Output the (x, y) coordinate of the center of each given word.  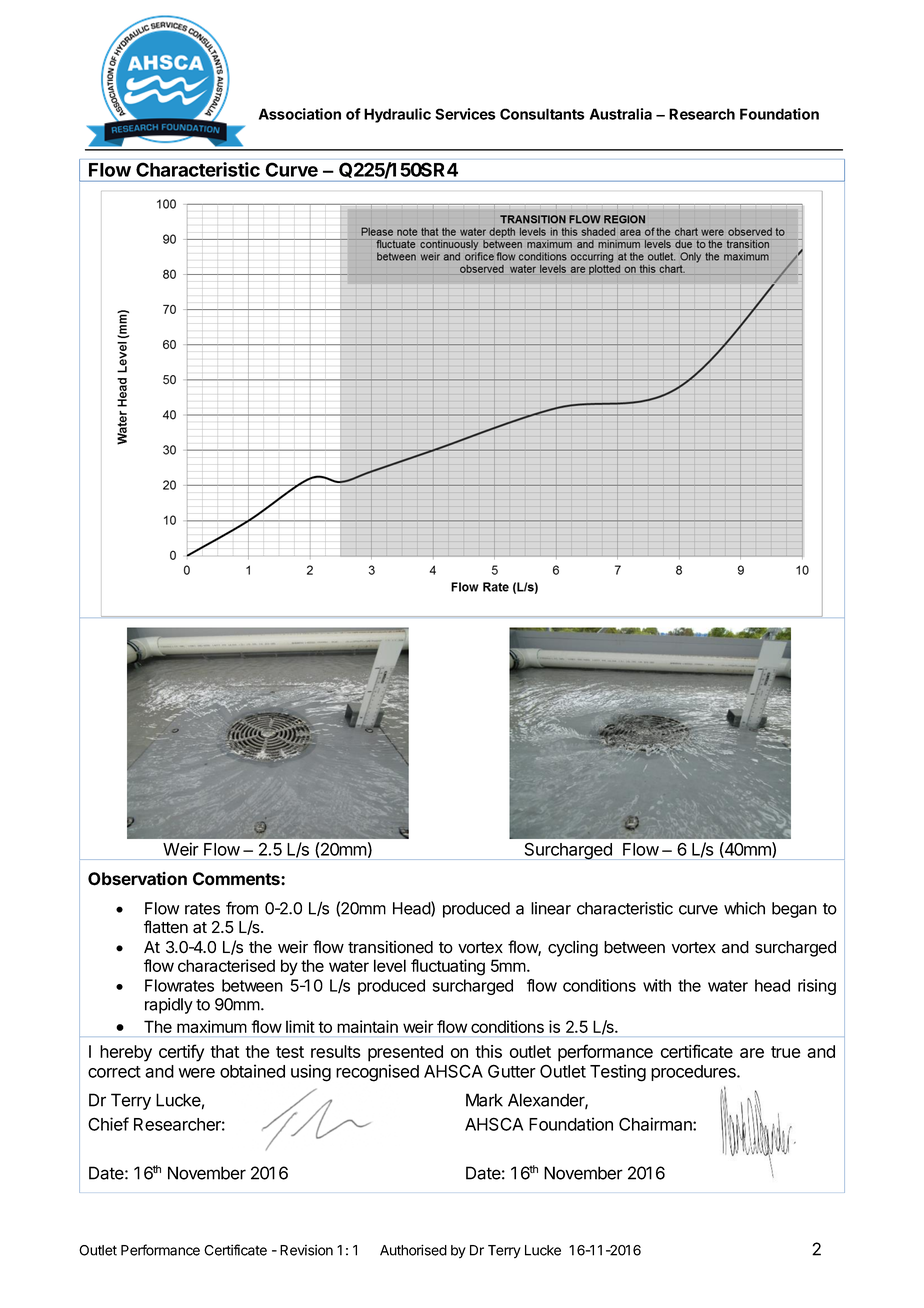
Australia (621, 114)
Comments (237, 879)
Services (465, 114)
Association (300, 114)
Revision (306, 1250)
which (744, 908)
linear (551, 908)
